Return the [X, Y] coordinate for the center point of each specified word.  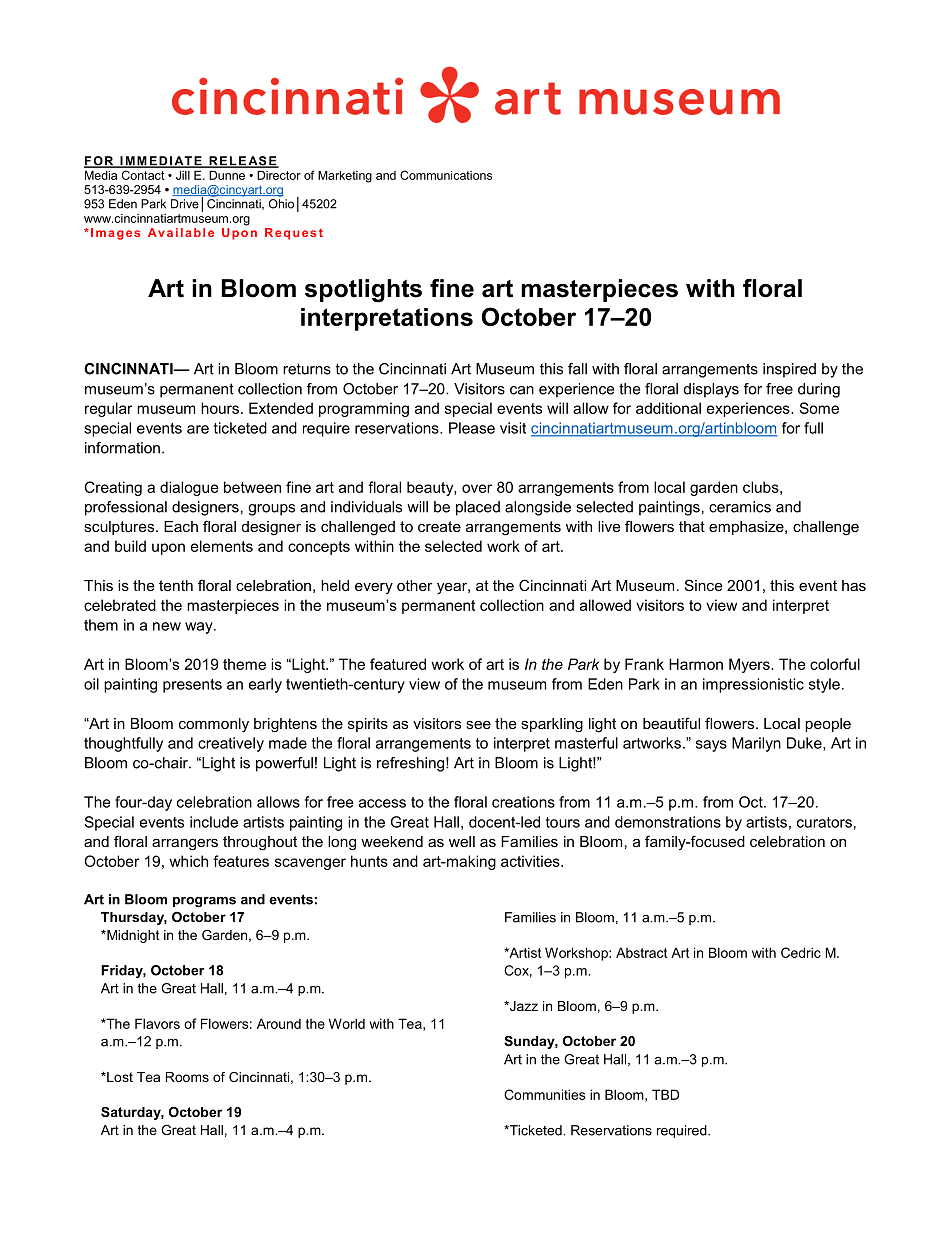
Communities [544, 1094]
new [167, 626]
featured [398, 664]
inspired [789, 370]
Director [279, 175]
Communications [446, 175]
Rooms [187, 1077]
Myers [750, 665]
